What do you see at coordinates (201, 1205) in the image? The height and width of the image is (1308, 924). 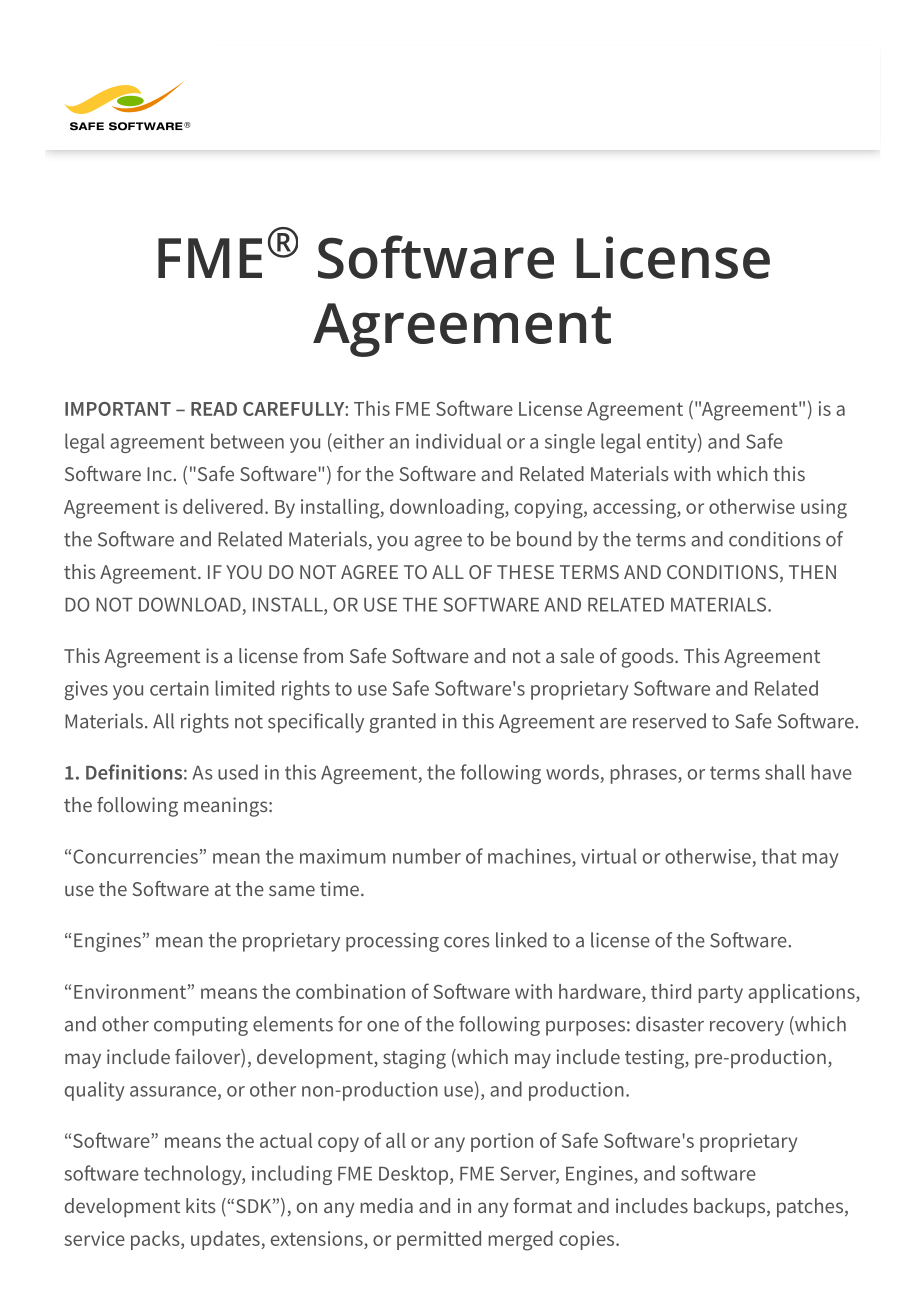 I see `kits` at bounding box center [201, 1205].
